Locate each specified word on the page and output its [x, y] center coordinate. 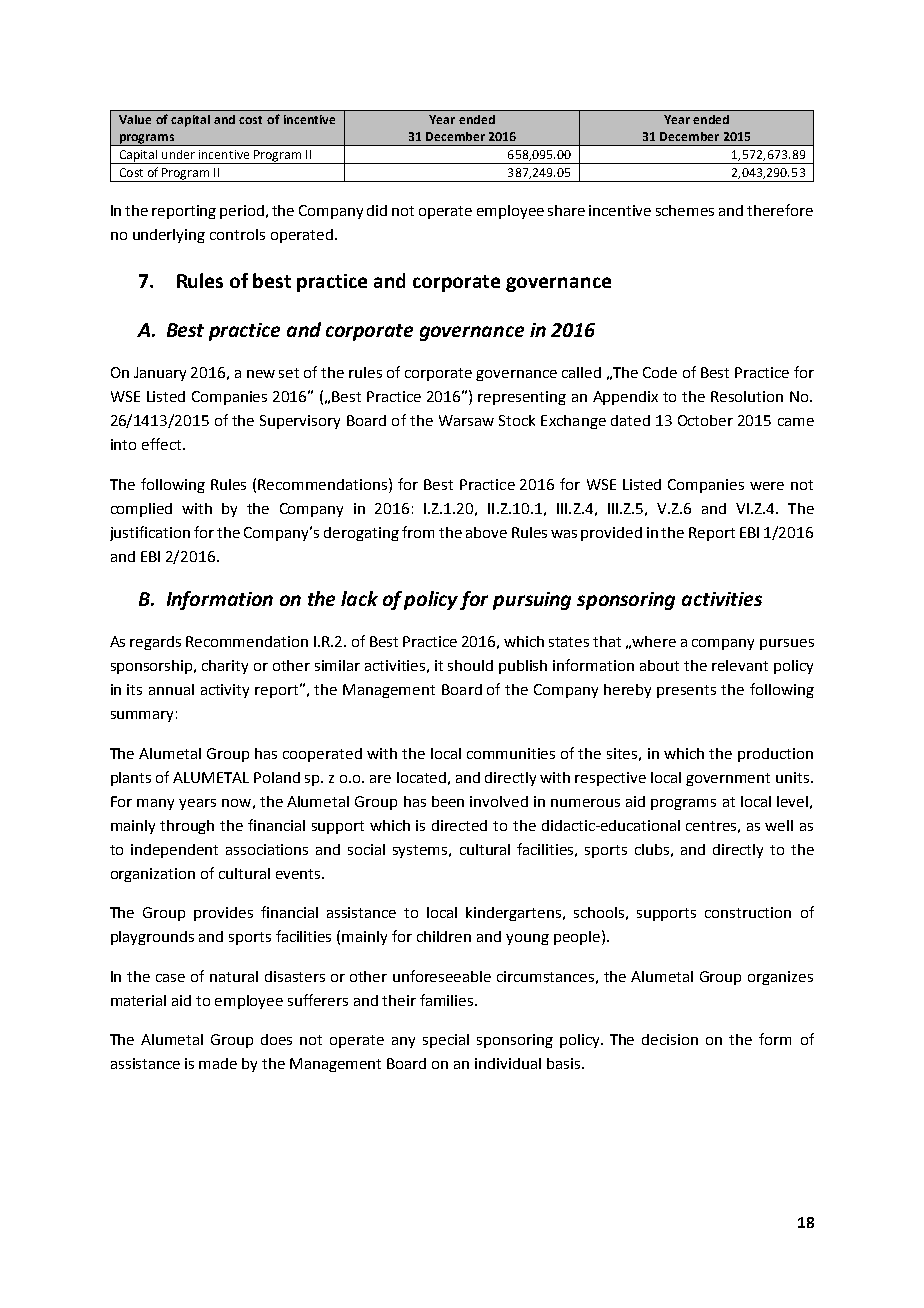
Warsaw [466, 420]
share [566, 210]
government [728, 779]
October [705, 420]
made [218, 1063]
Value [135, 119]
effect [163, 444]
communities [511, 753]
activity [225, 691]
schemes [685, 210]
